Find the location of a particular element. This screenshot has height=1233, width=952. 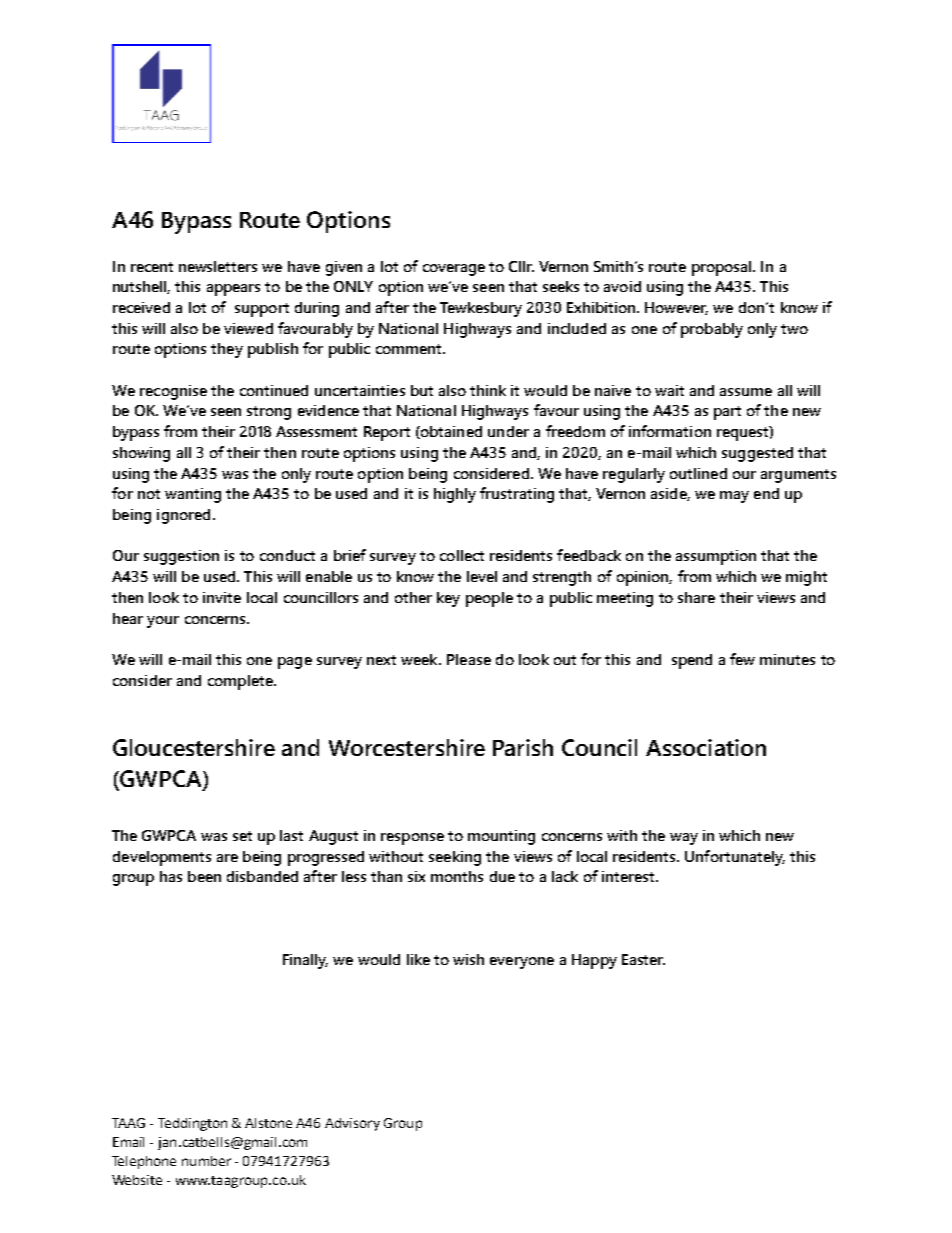

Parish is located at coordinates (523, 747).
